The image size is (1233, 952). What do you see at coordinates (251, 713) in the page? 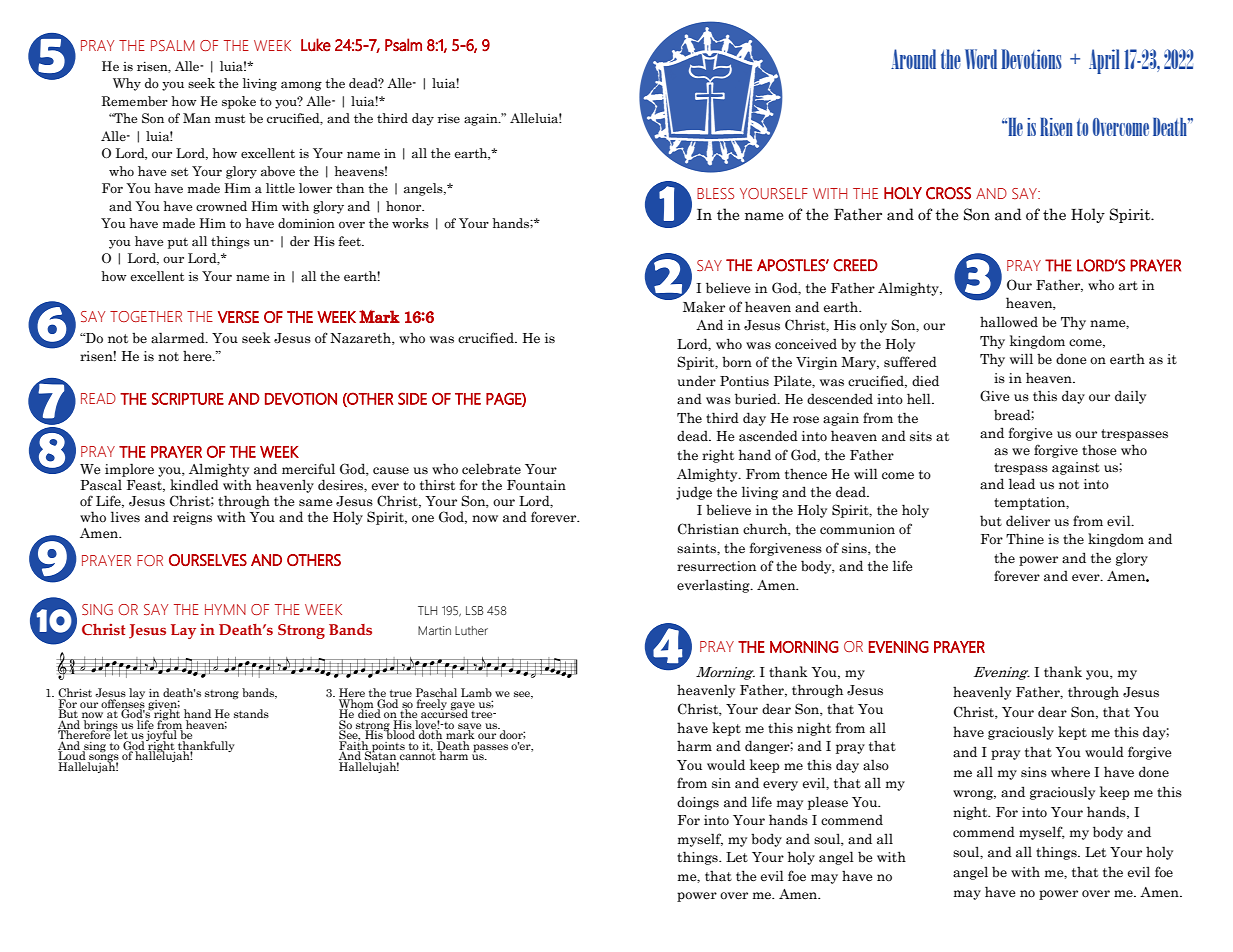
I see `stands` at bounding box center [251, 713].
